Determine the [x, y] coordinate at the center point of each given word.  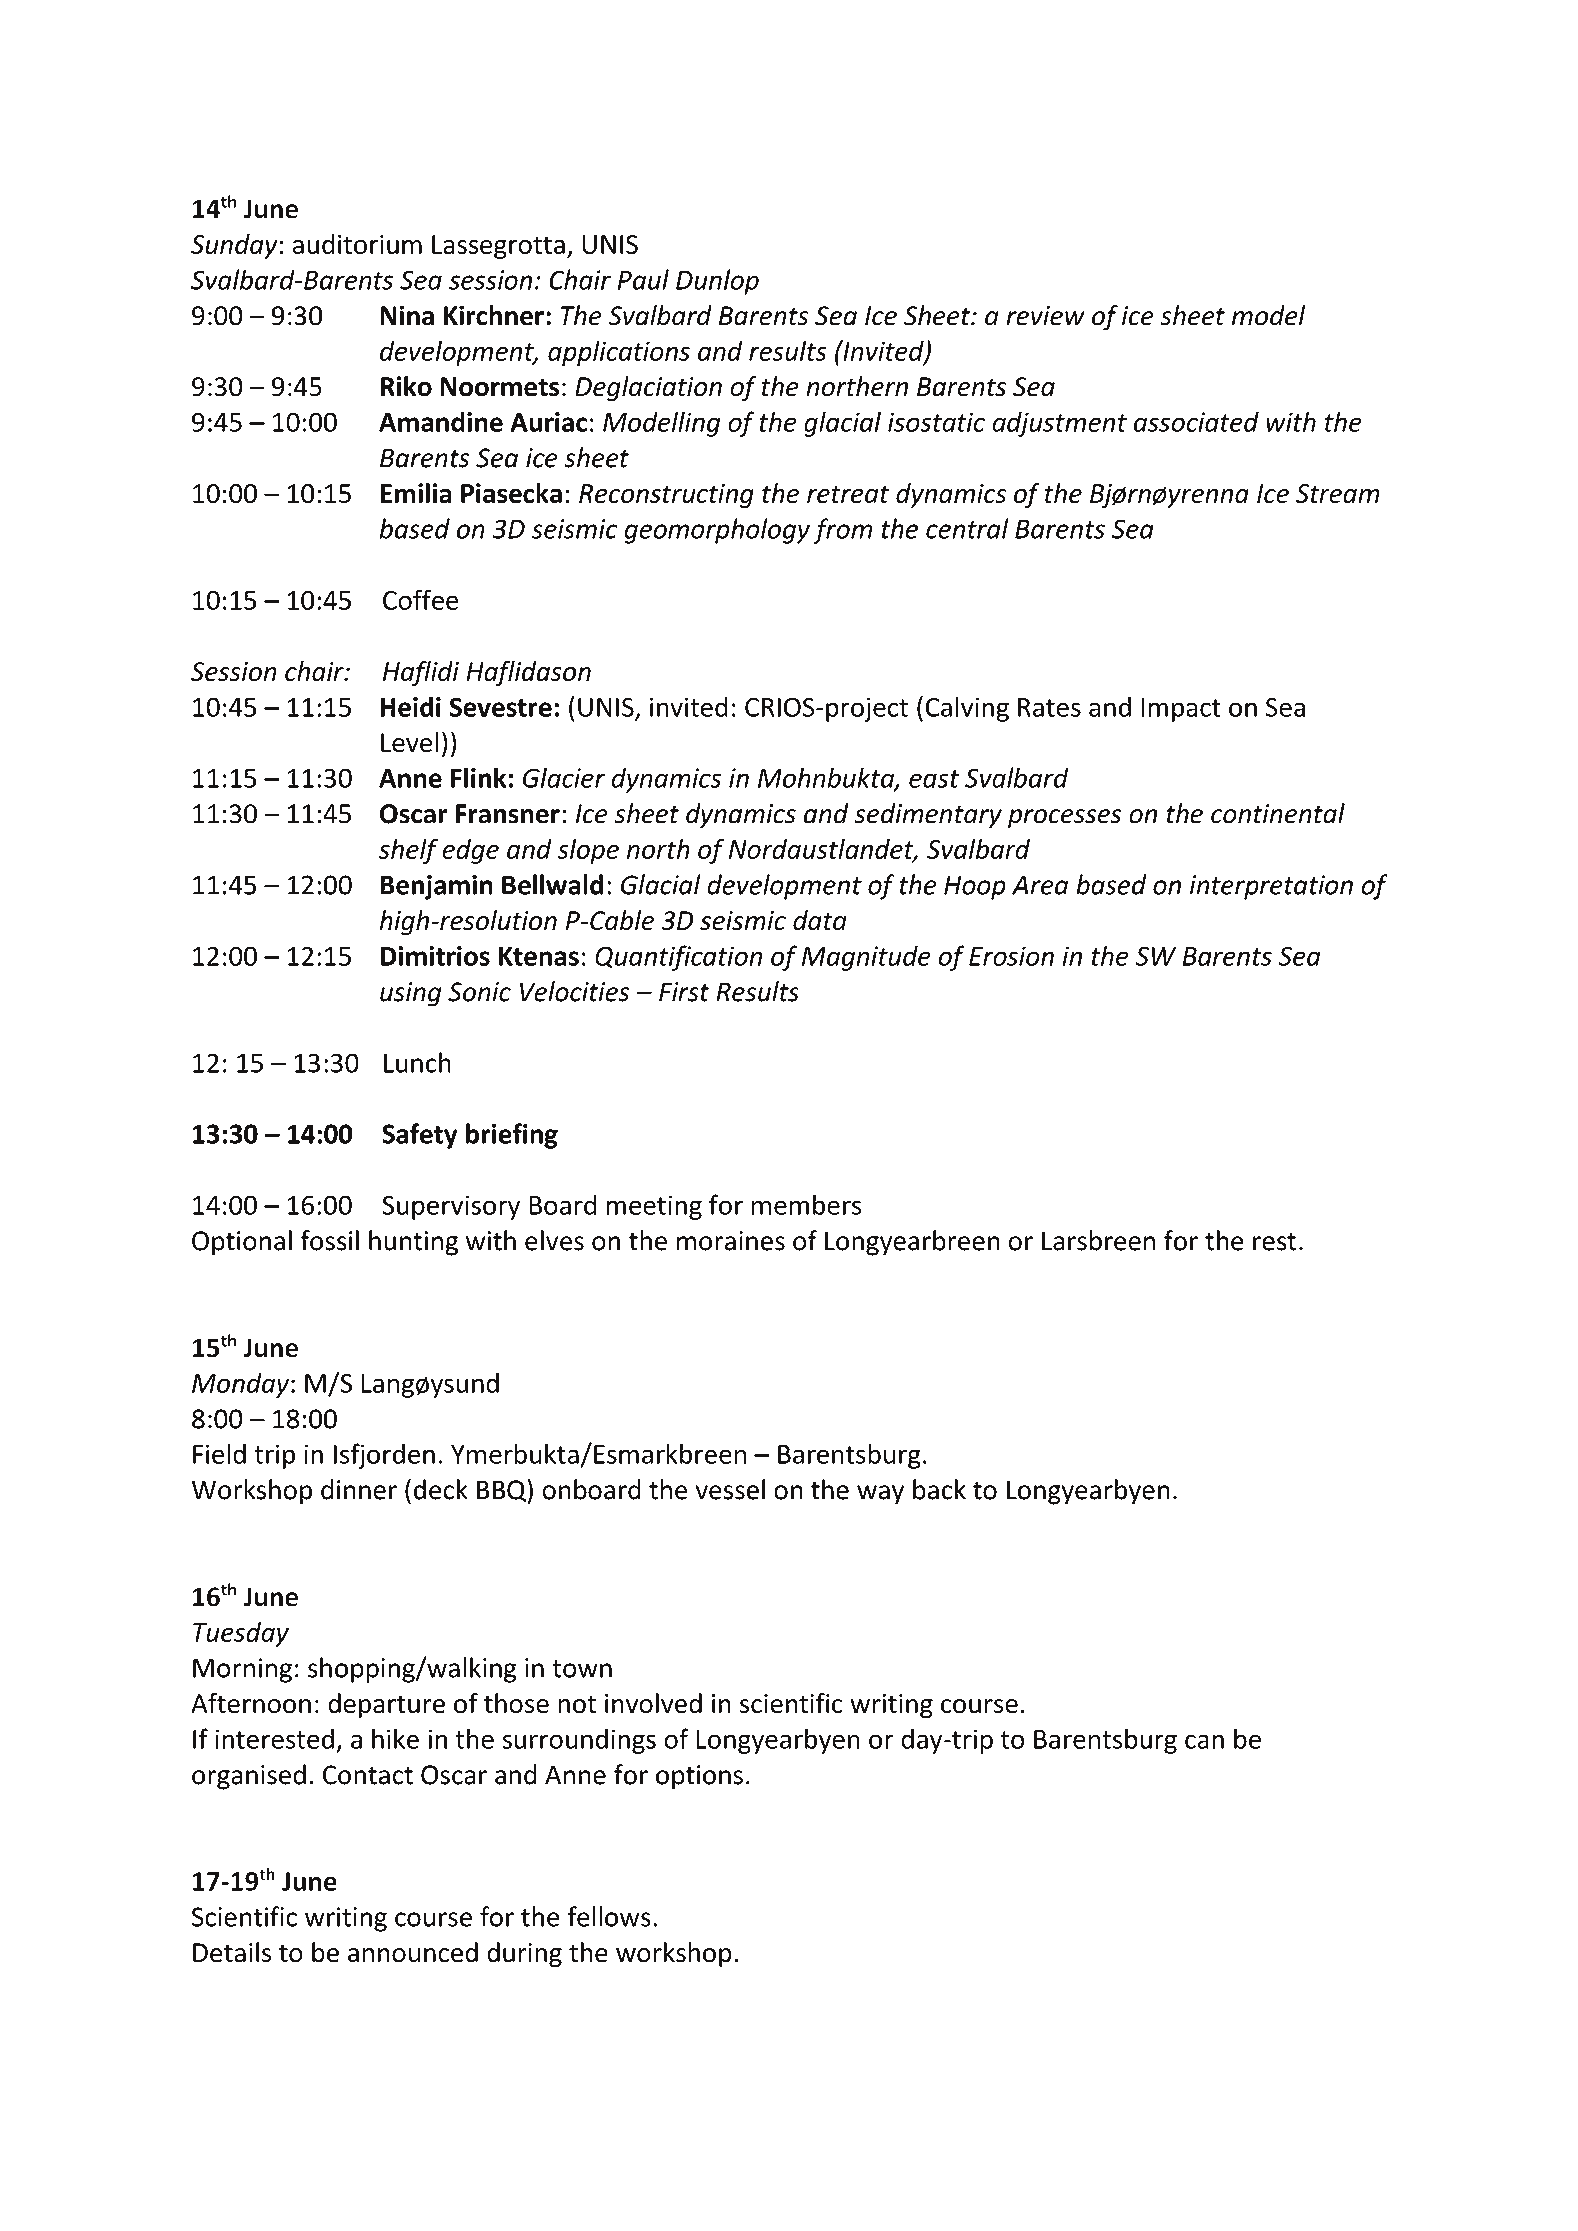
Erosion [1011, 956]
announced [413, 1952]
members [806, 1204]
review [1045, 316]
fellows [609, 1916]
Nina [407, 315]
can [1204, 1741]
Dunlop [717, 282]
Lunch [417, 1062]
